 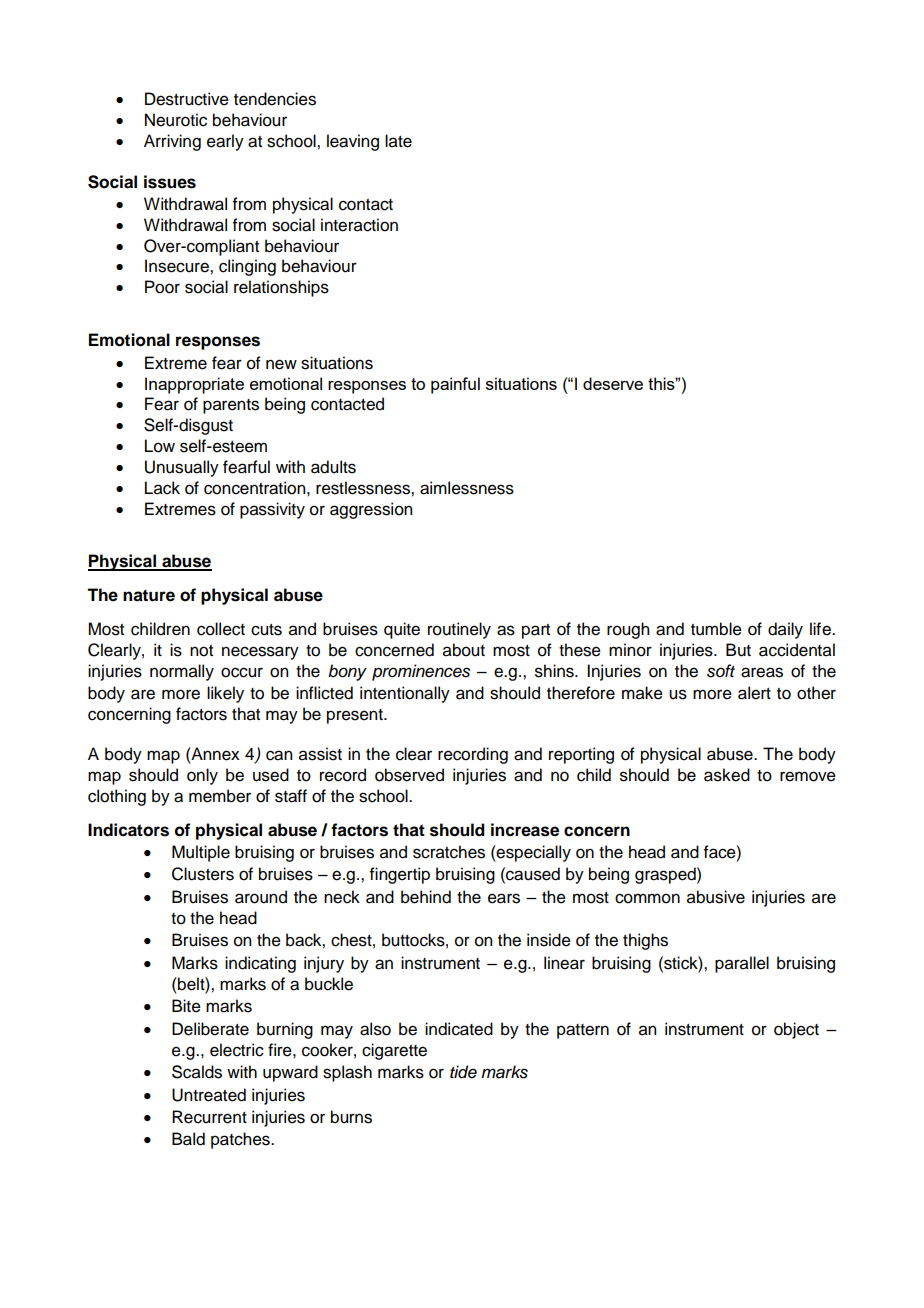 What do you see at coordinates (398, 141) in the image?
I see `late` at bounding box center [398, 141].
